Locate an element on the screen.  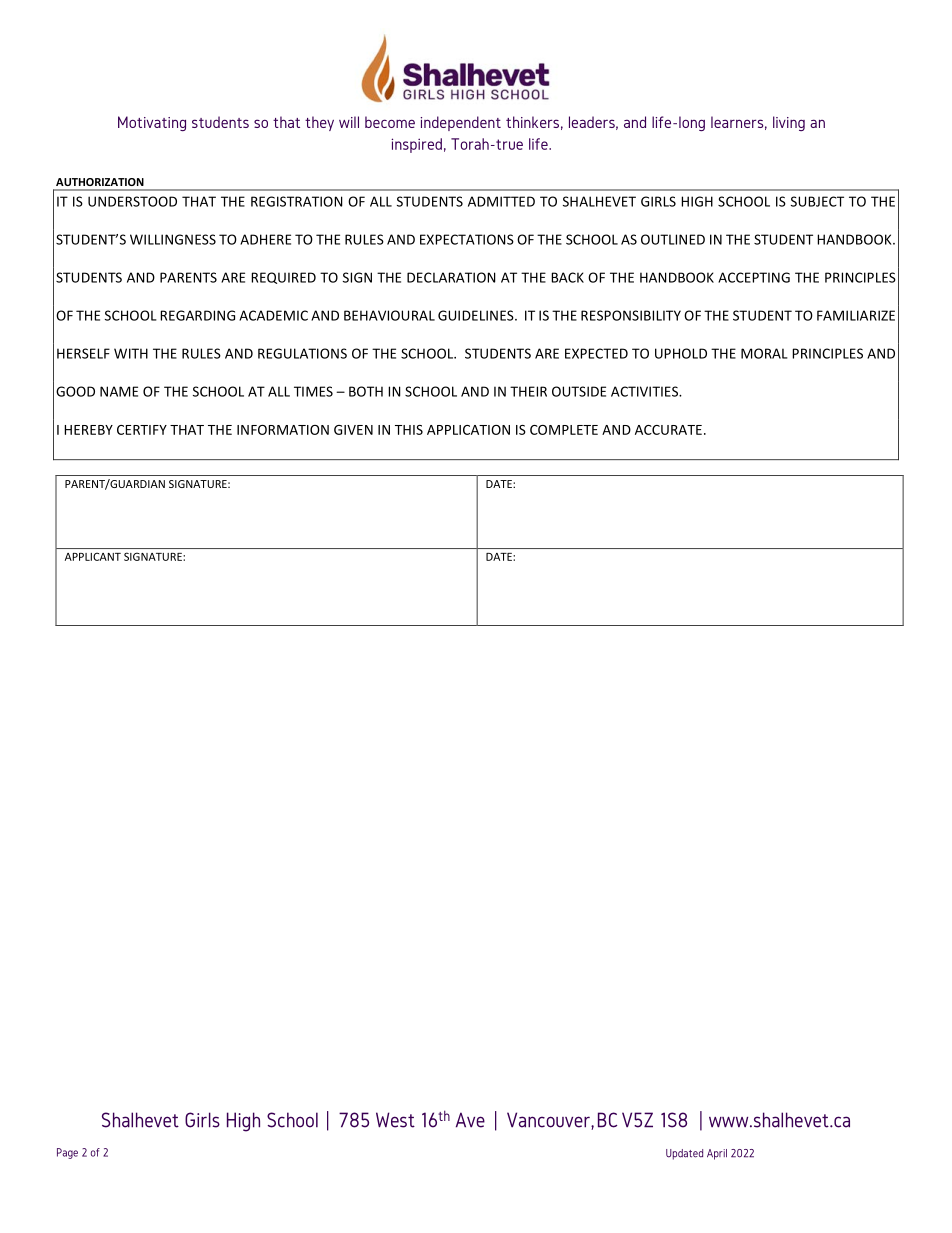
April is located at coordinates (717, 1154).
